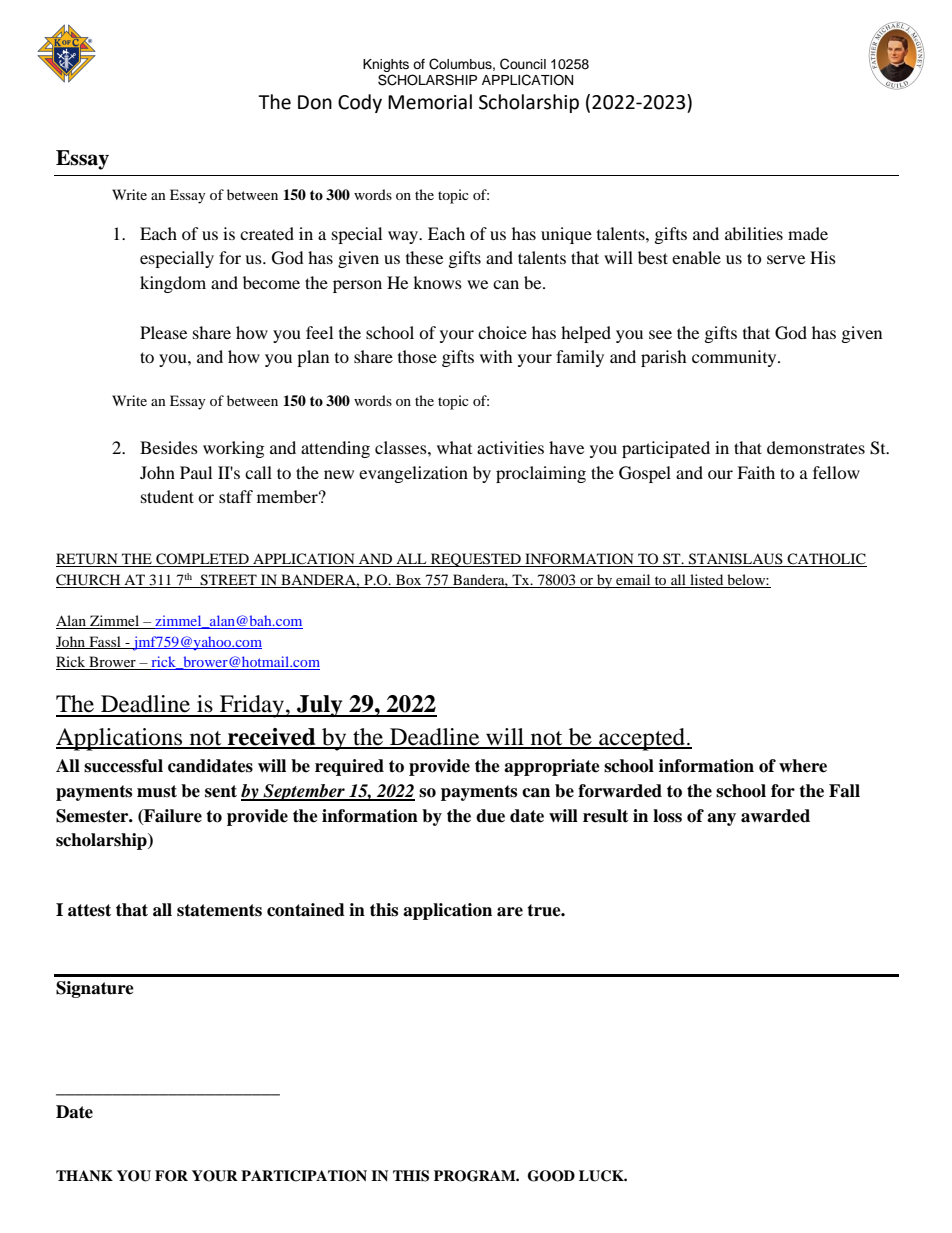 This screenshot has height=1233, width=952. What do you see at coordinates (430, 102) in the screenshot?
I see `Memorial` at bounding box center [430, 102].
